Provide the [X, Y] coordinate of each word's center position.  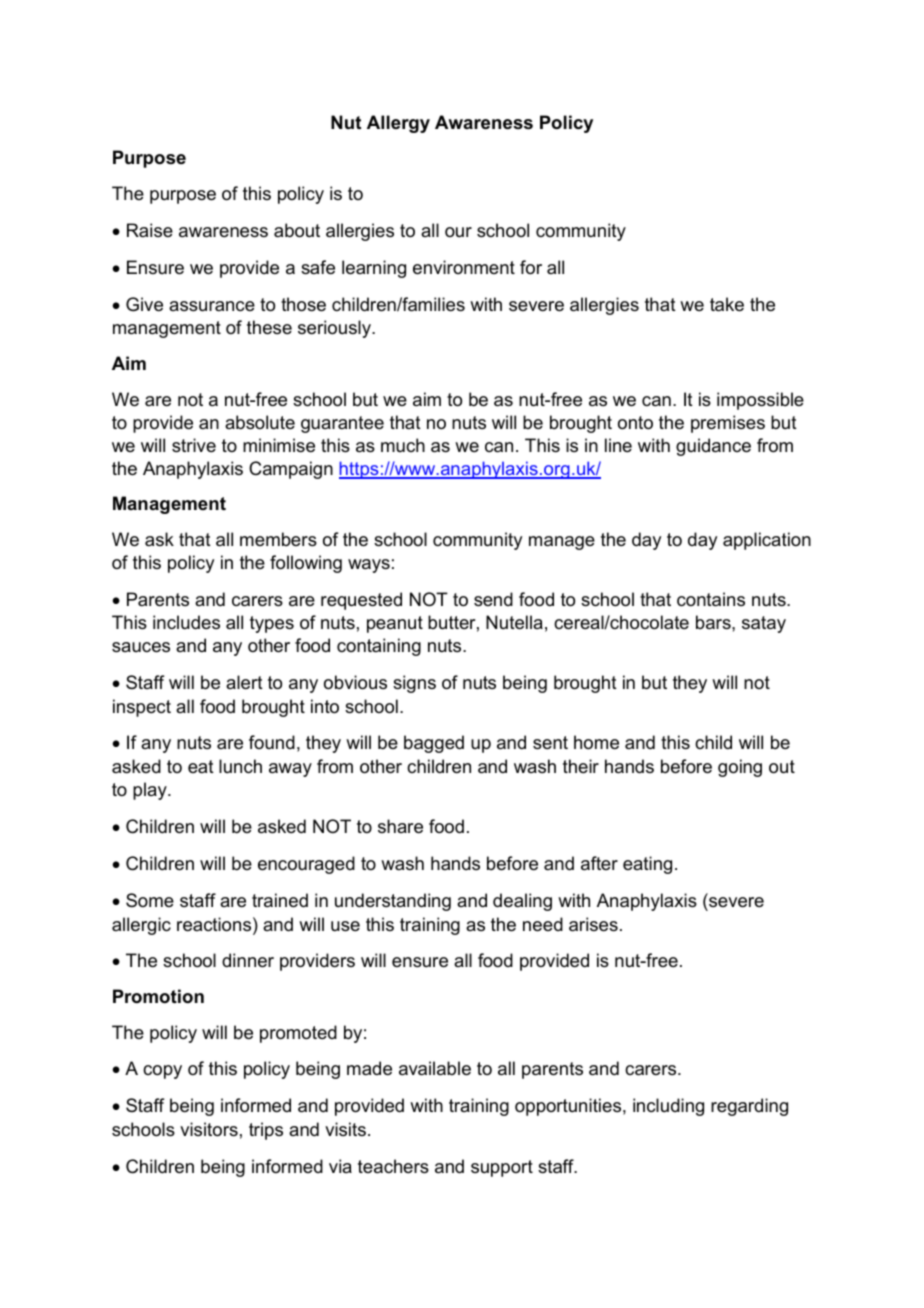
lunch [240, 766]
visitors [209, 1129]
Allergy [398, 124]
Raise [150, 230]
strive [194, 445]
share [400, 826]
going [740, 768]
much [403, 445]
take [727, 304]
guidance [713, 447]
